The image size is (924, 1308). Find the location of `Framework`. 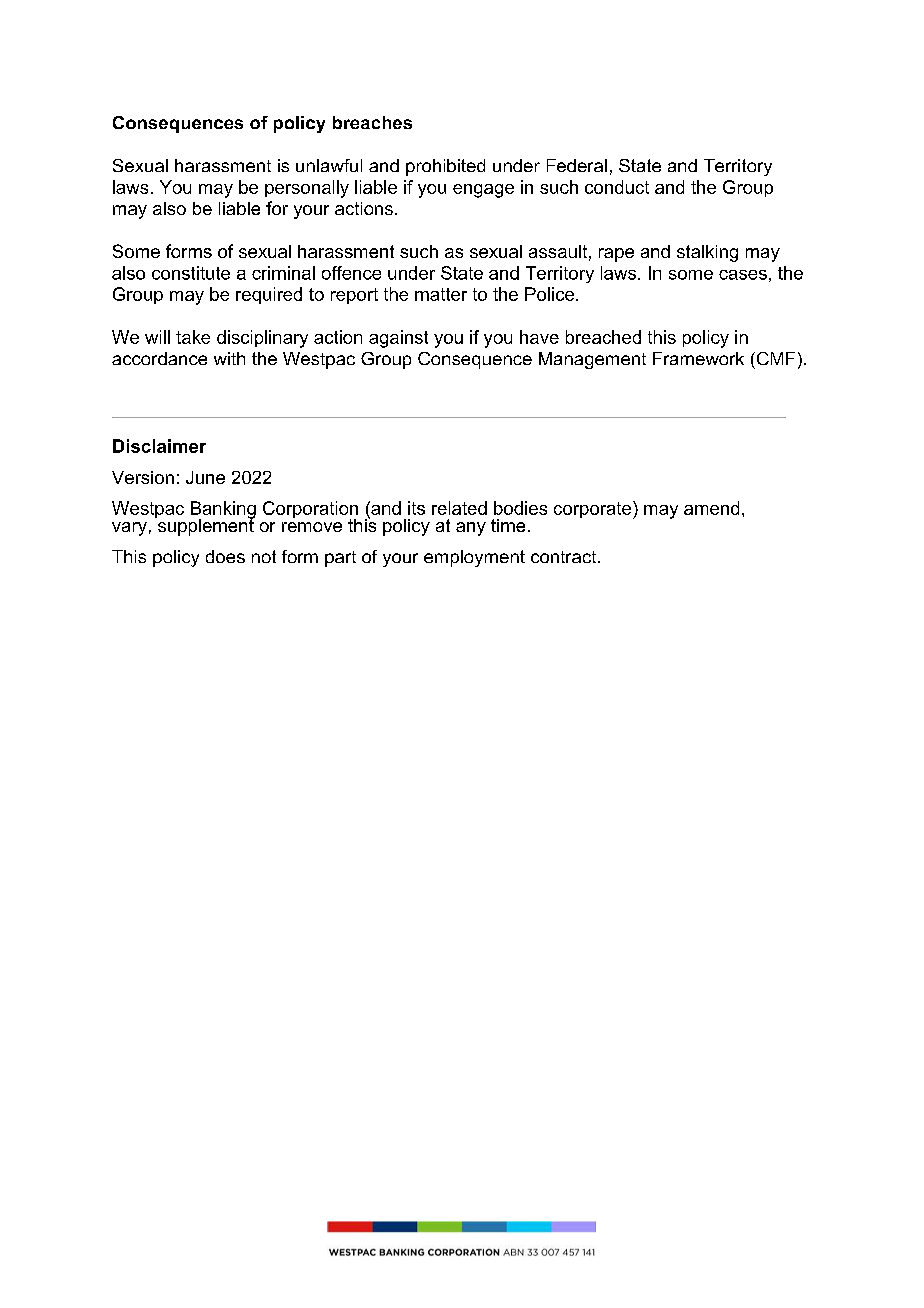

Framework is located at coordinates (698, 358).
